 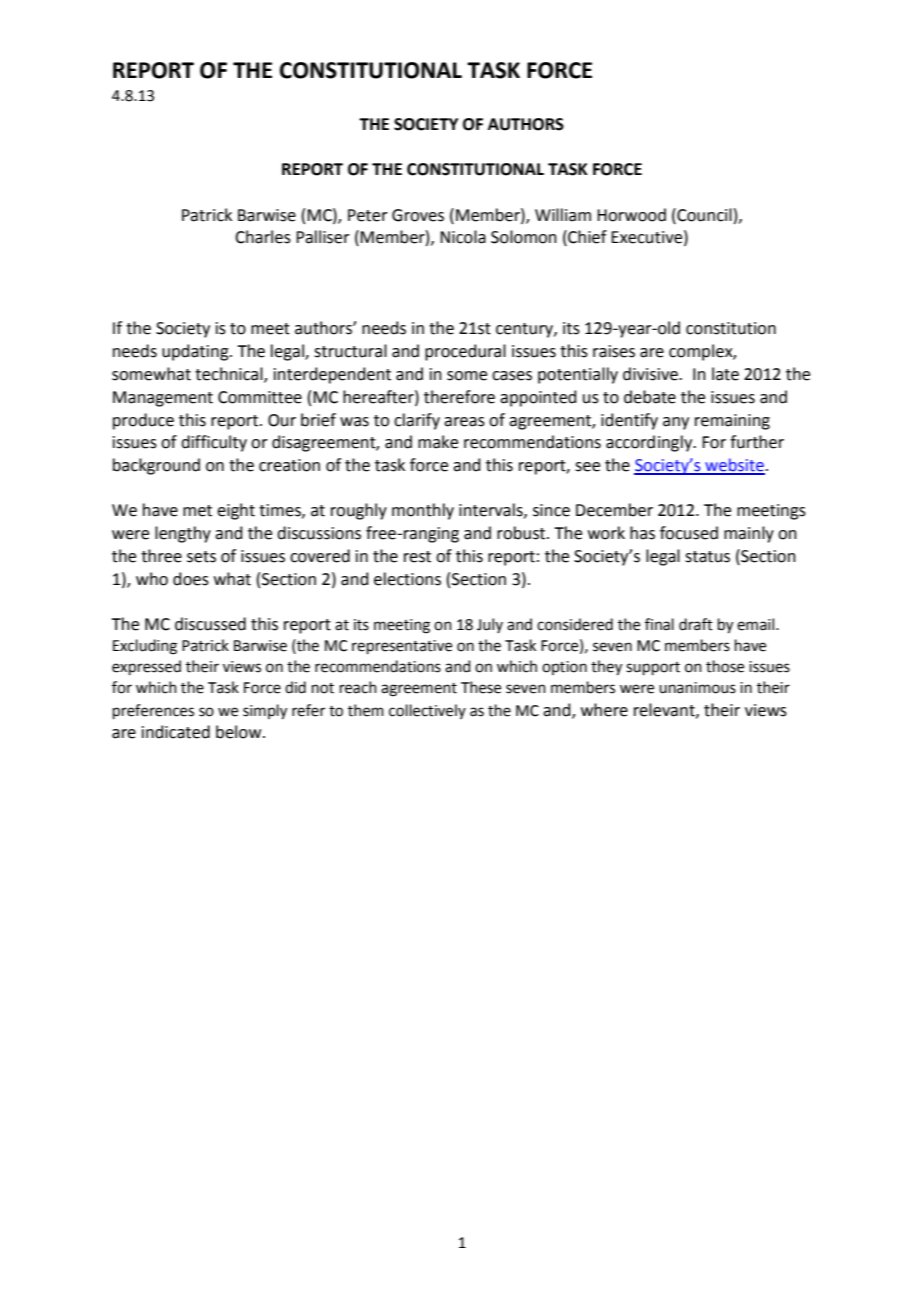 I want to click on Nicola, so click(x=463, y=237).
